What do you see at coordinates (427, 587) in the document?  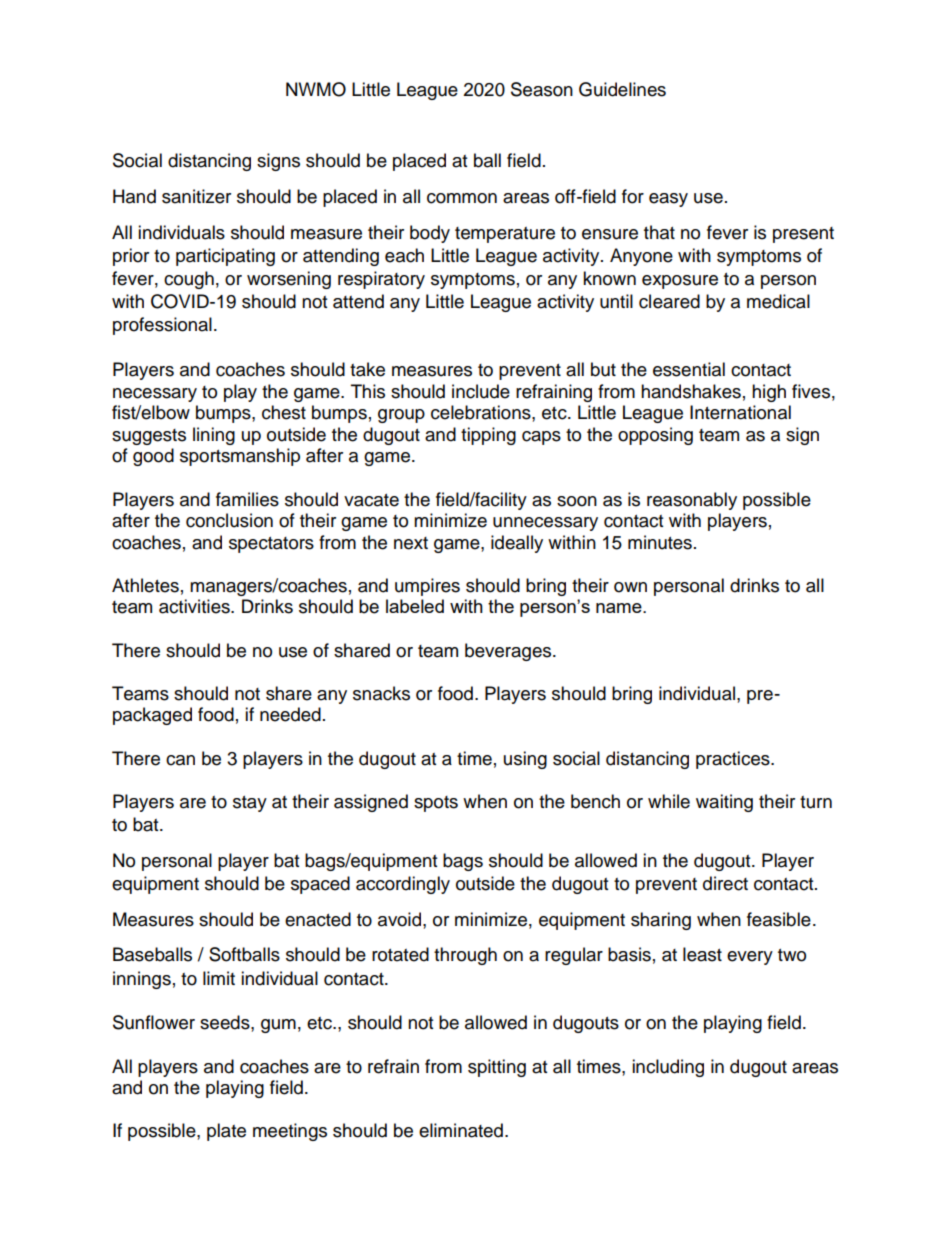 I see `umpires` at bounding box center [427, 587].
